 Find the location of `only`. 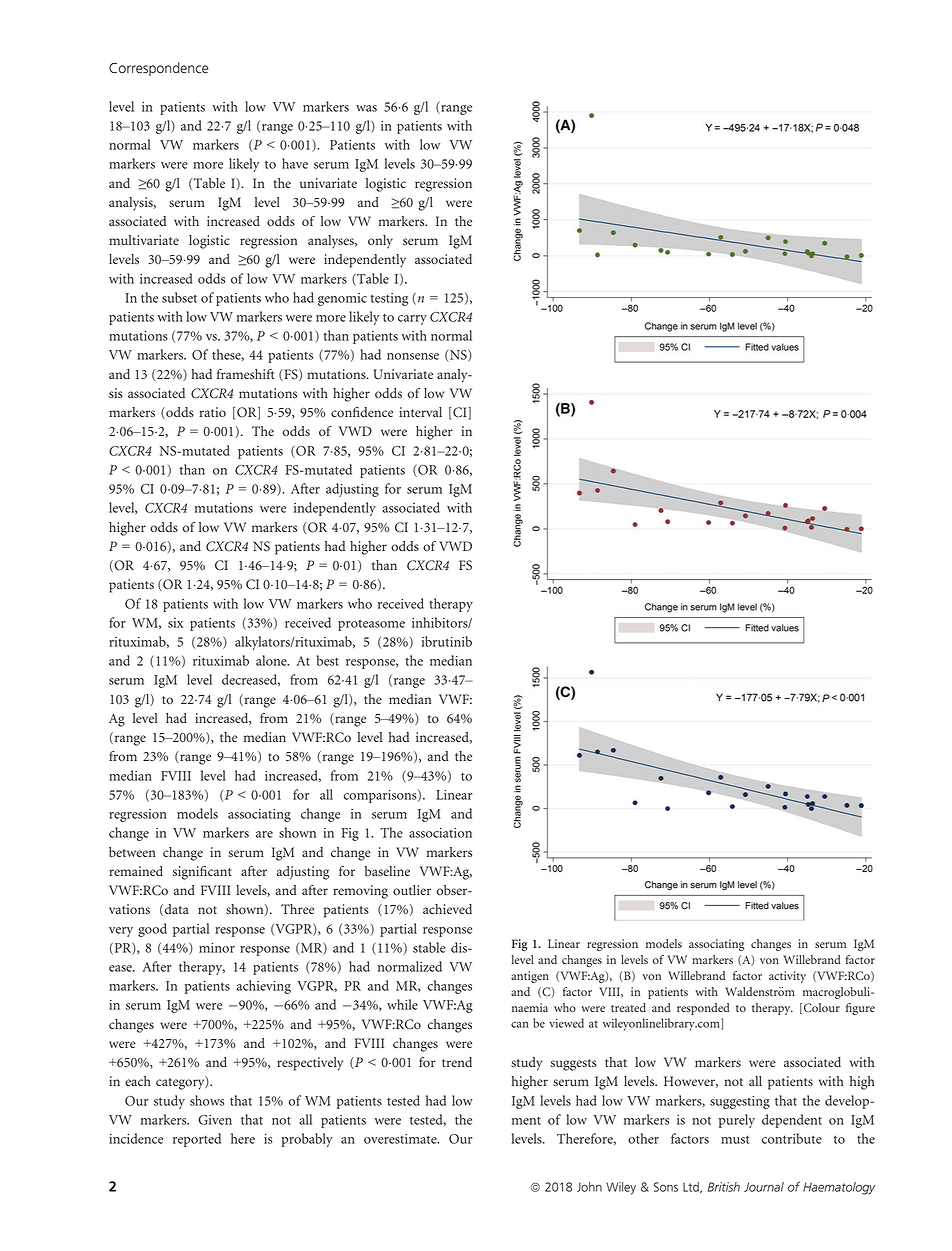

only is located at coordinates (380, 242).
